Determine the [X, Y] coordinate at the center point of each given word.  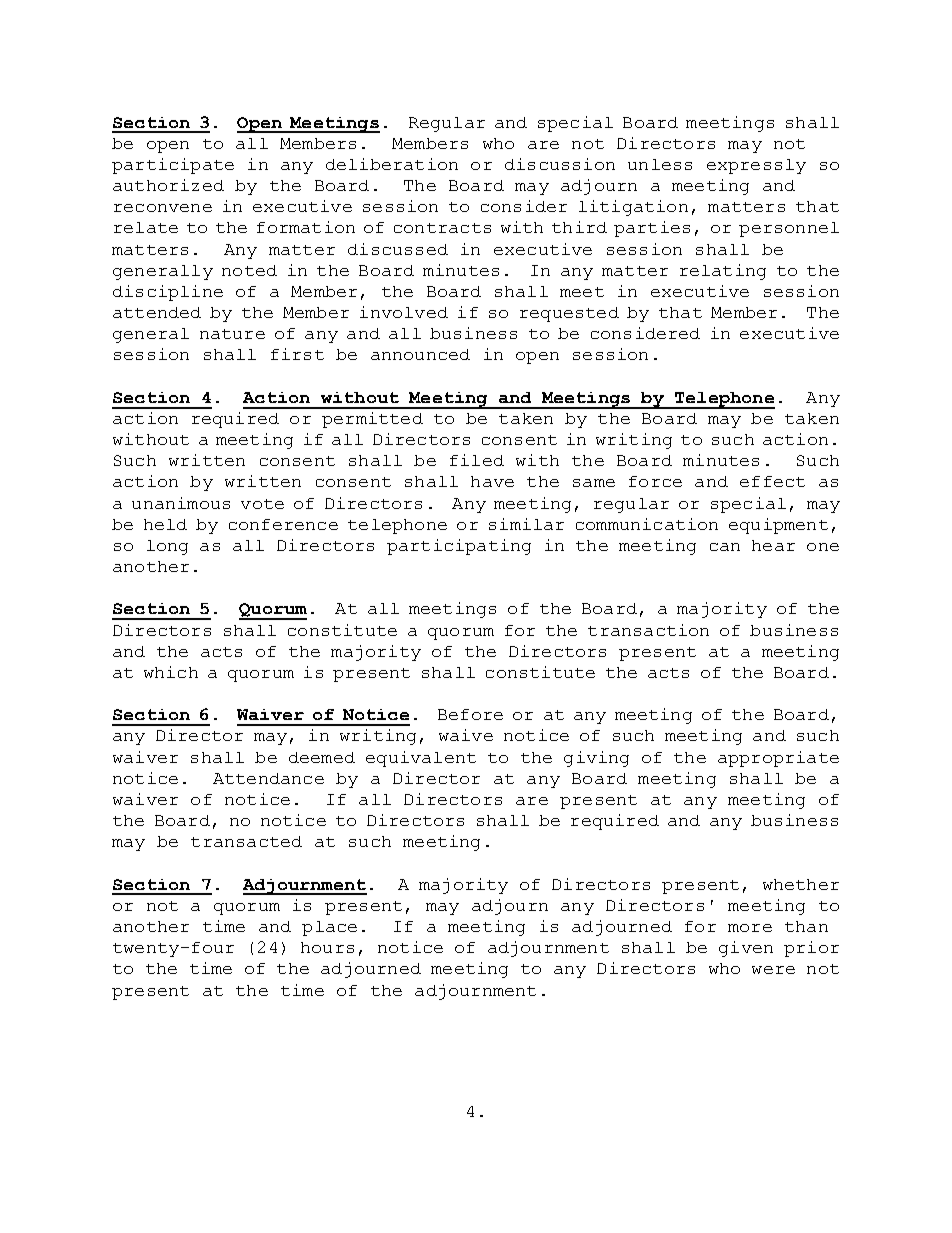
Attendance [268, 778]
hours [327, 947]
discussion [560, 164]
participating [459, 547]
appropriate [778, 759]
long [167, 547]
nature [232, 334]
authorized [168, 185]
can [725, 547]
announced [420, 354]
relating [723, 272]
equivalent [421, 759]
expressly [756, 166]
